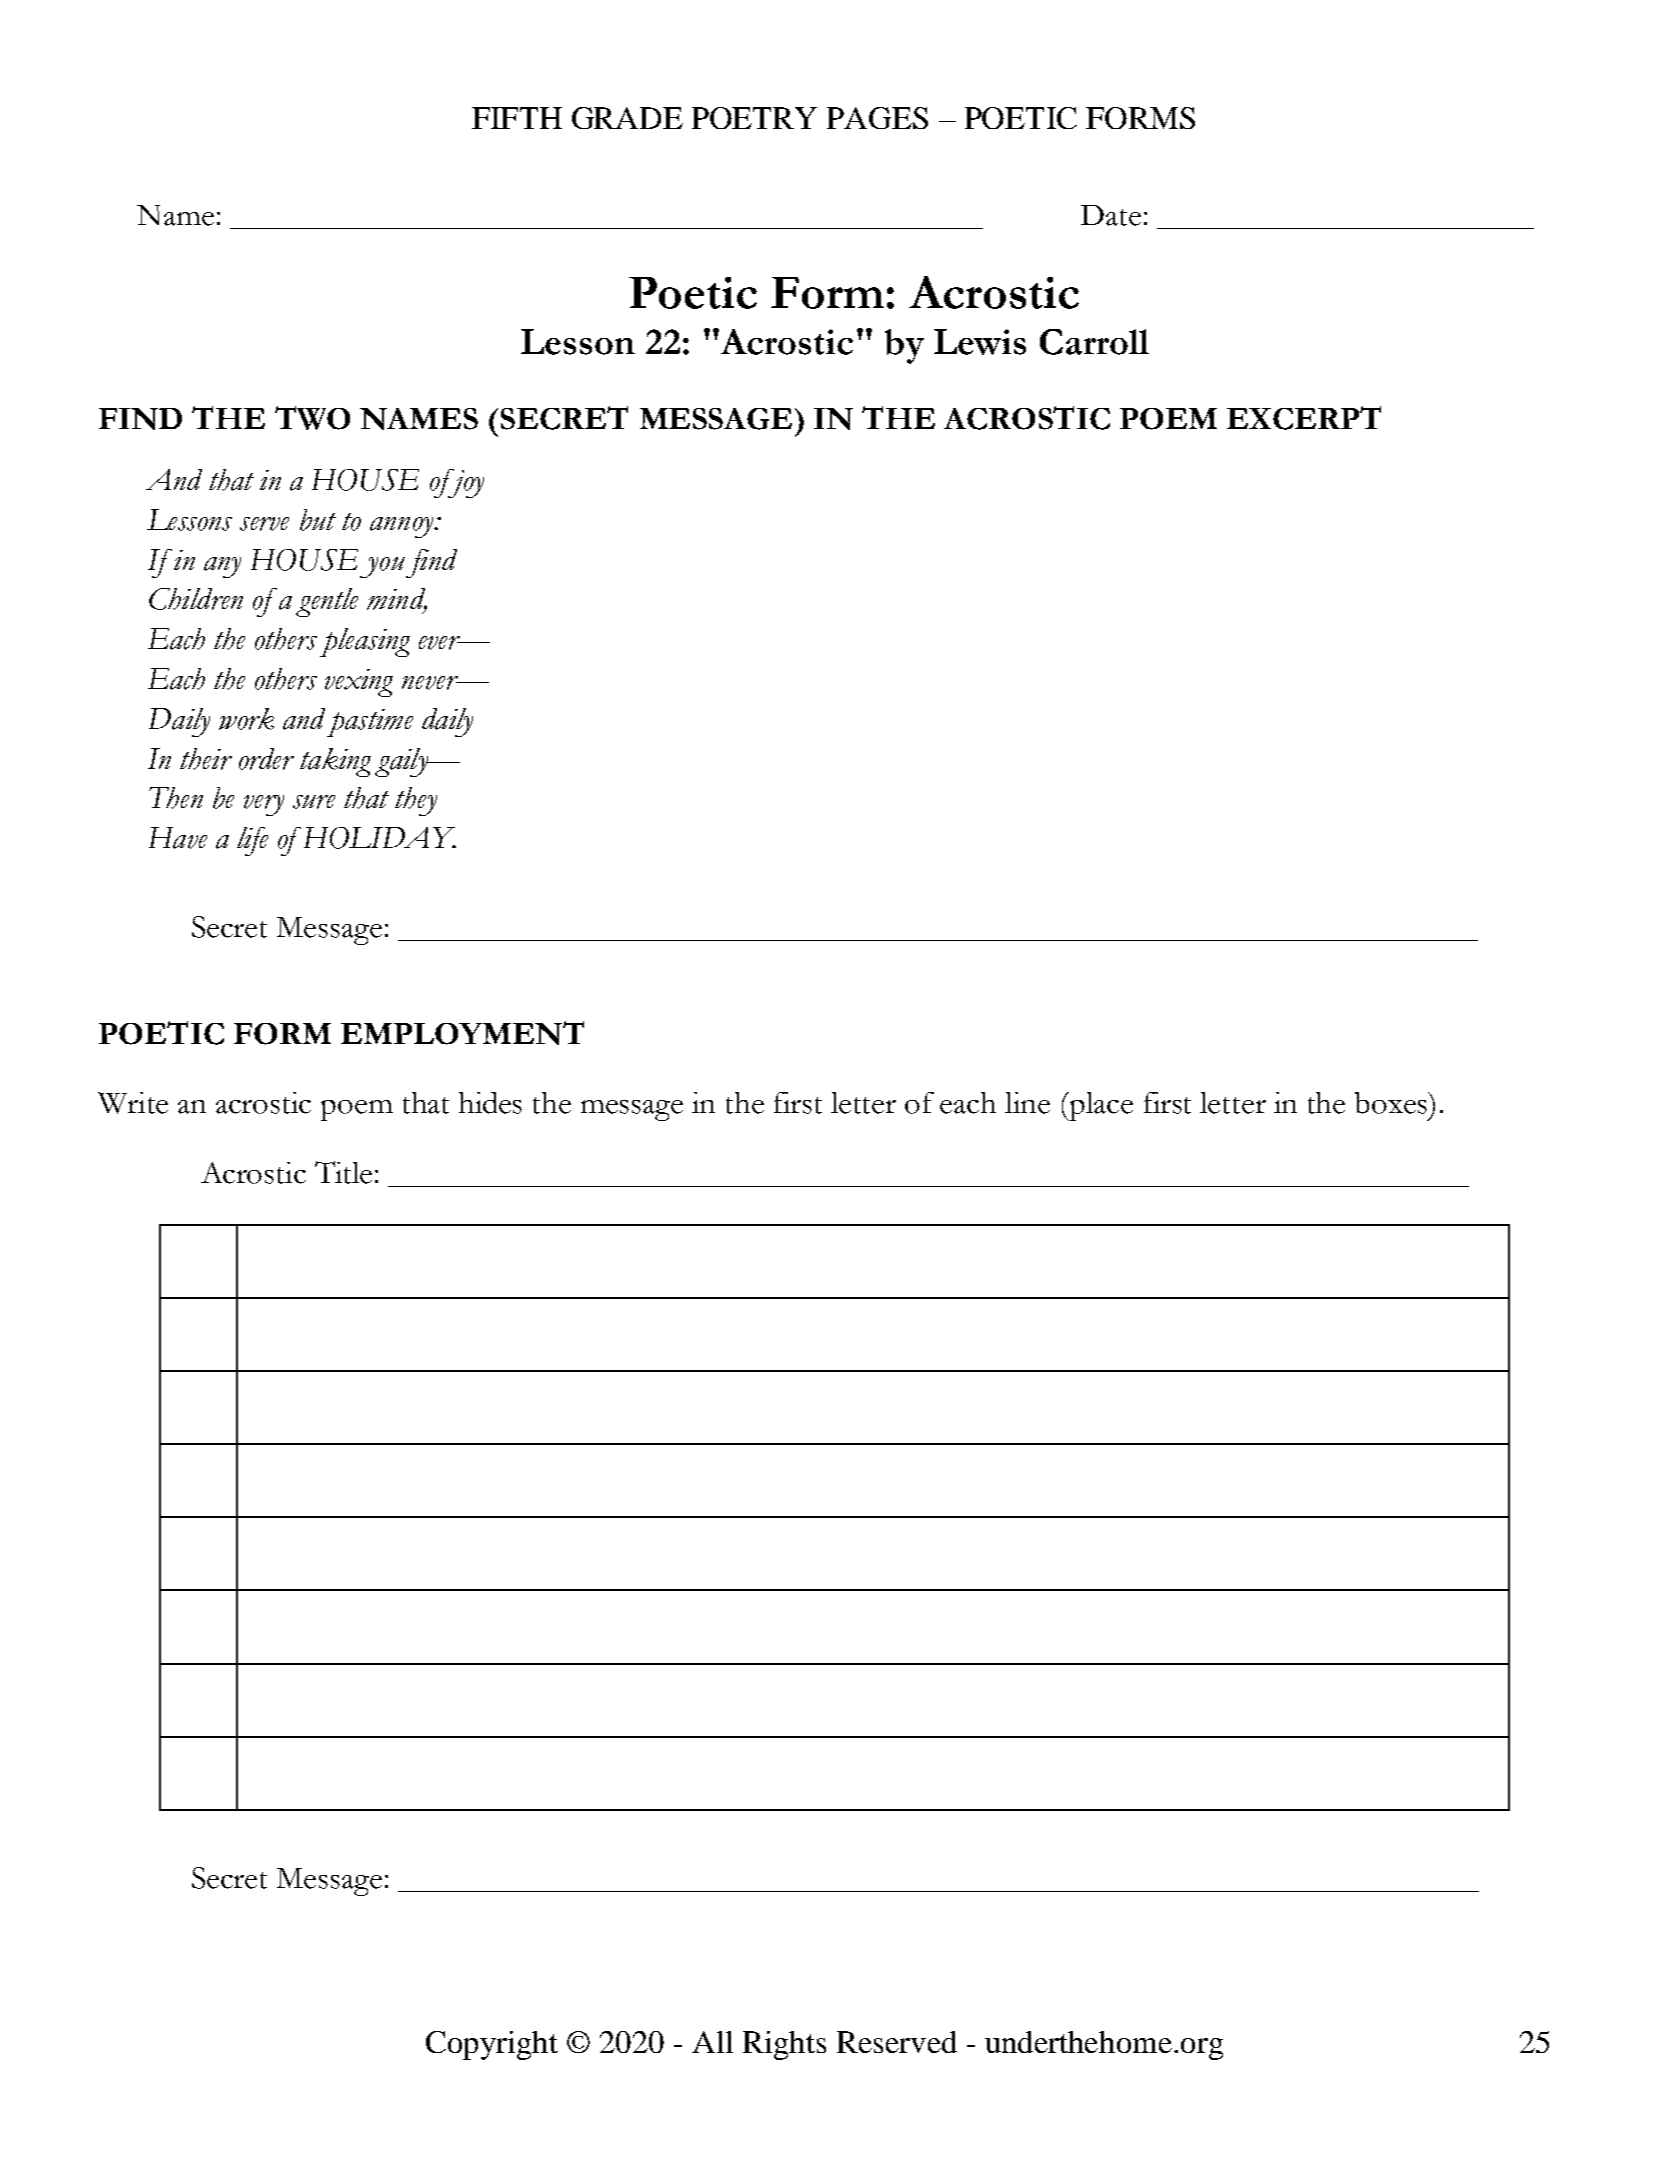 This document has height=2161, width=1669. I want to click on Title, so click(343, 1172).
